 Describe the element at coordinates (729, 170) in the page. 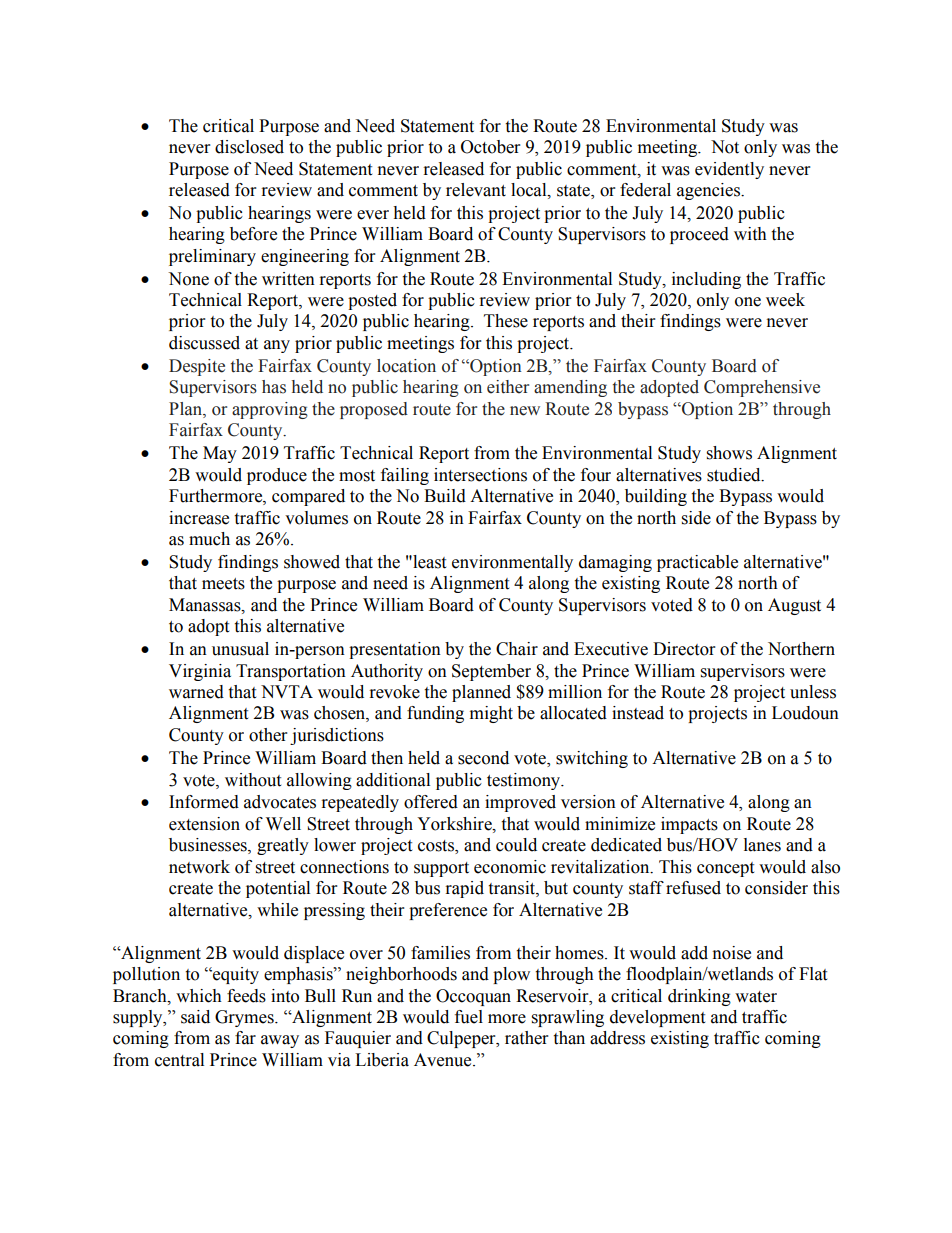

I see `evidently` at that location.
